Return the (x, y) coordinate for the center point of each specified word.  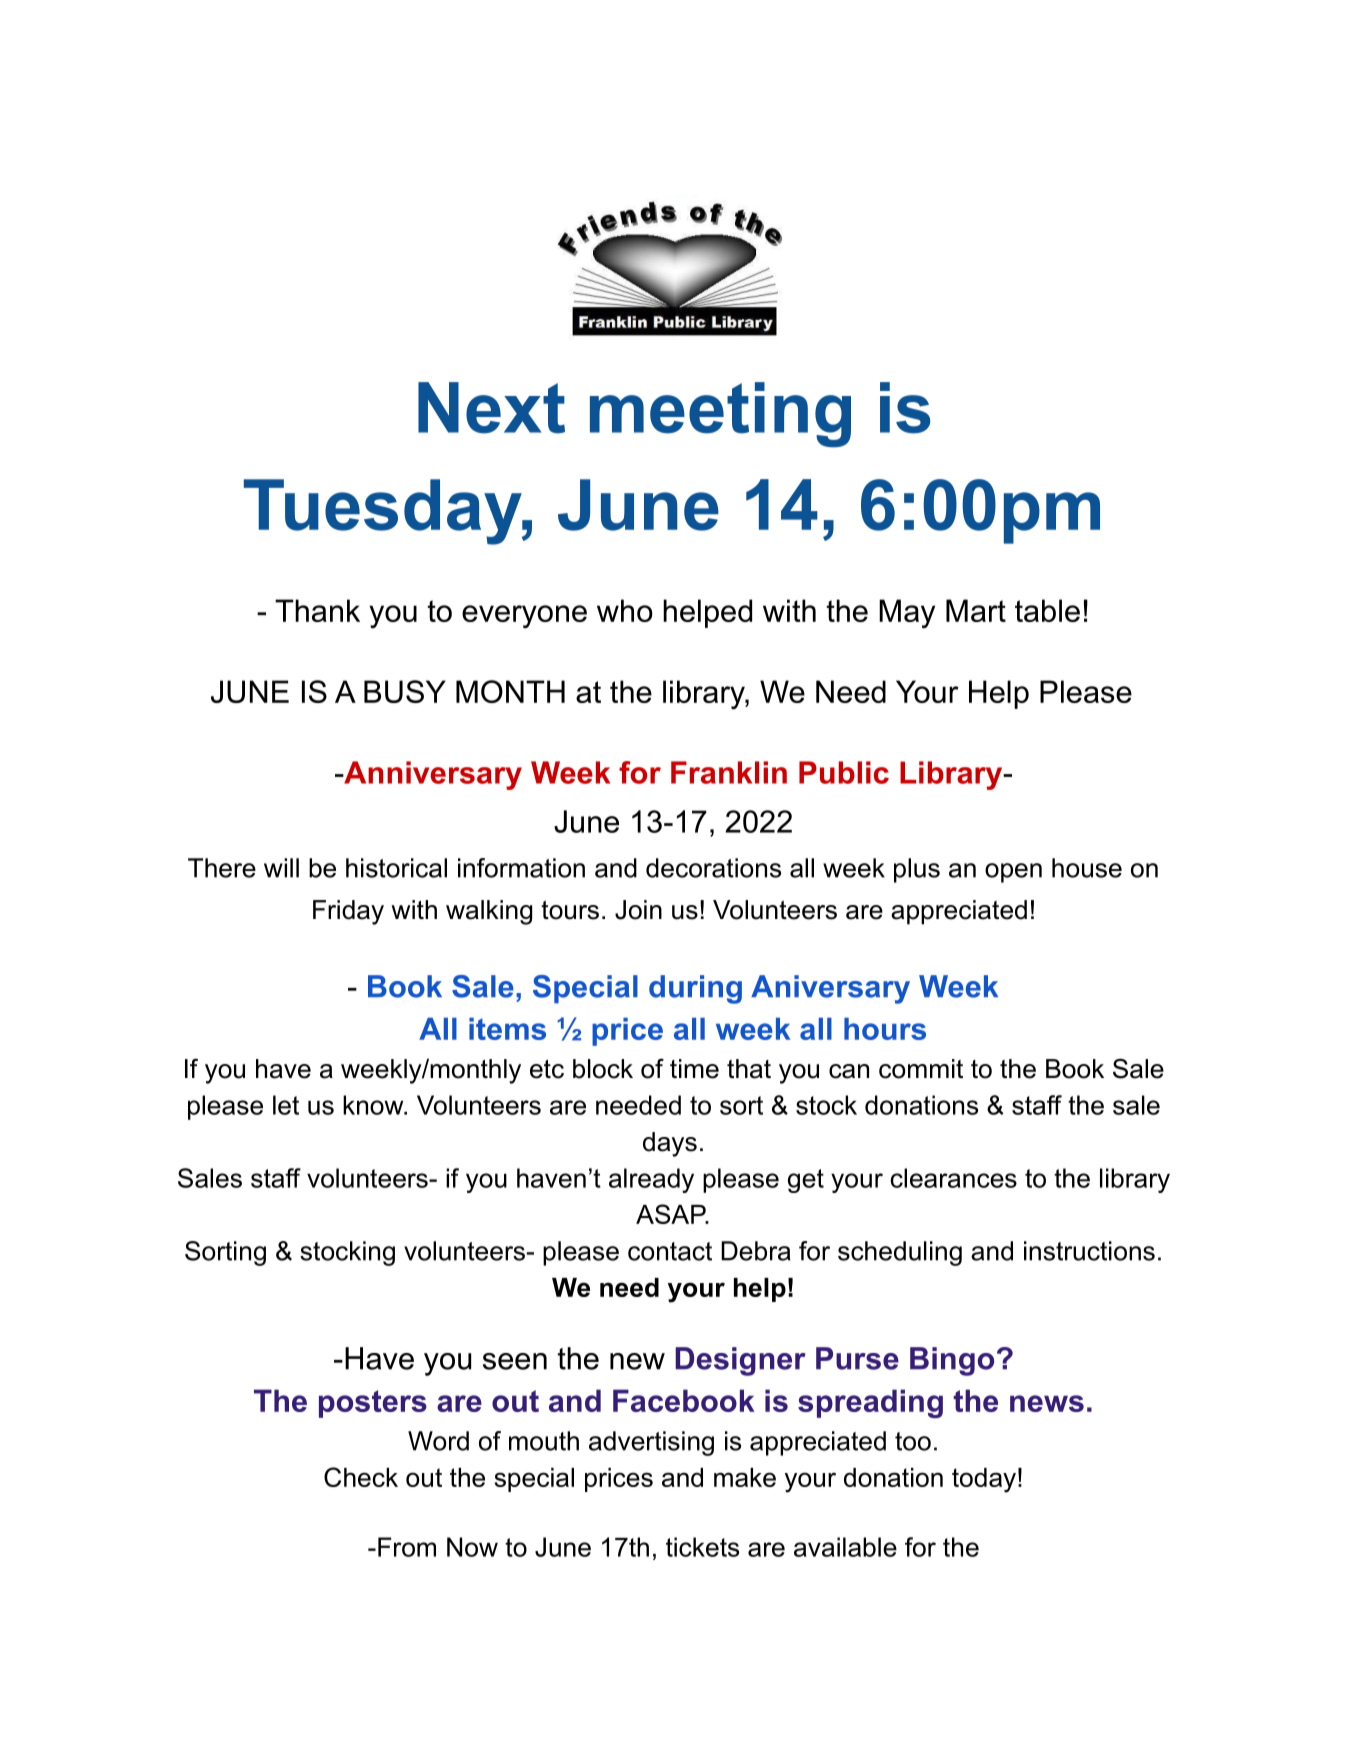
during (695, 989)
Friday (348, 912)
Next (491, 408)
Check (361, 1477)
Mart (976, 610)
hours (885, 1029)
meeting (720, 415)
